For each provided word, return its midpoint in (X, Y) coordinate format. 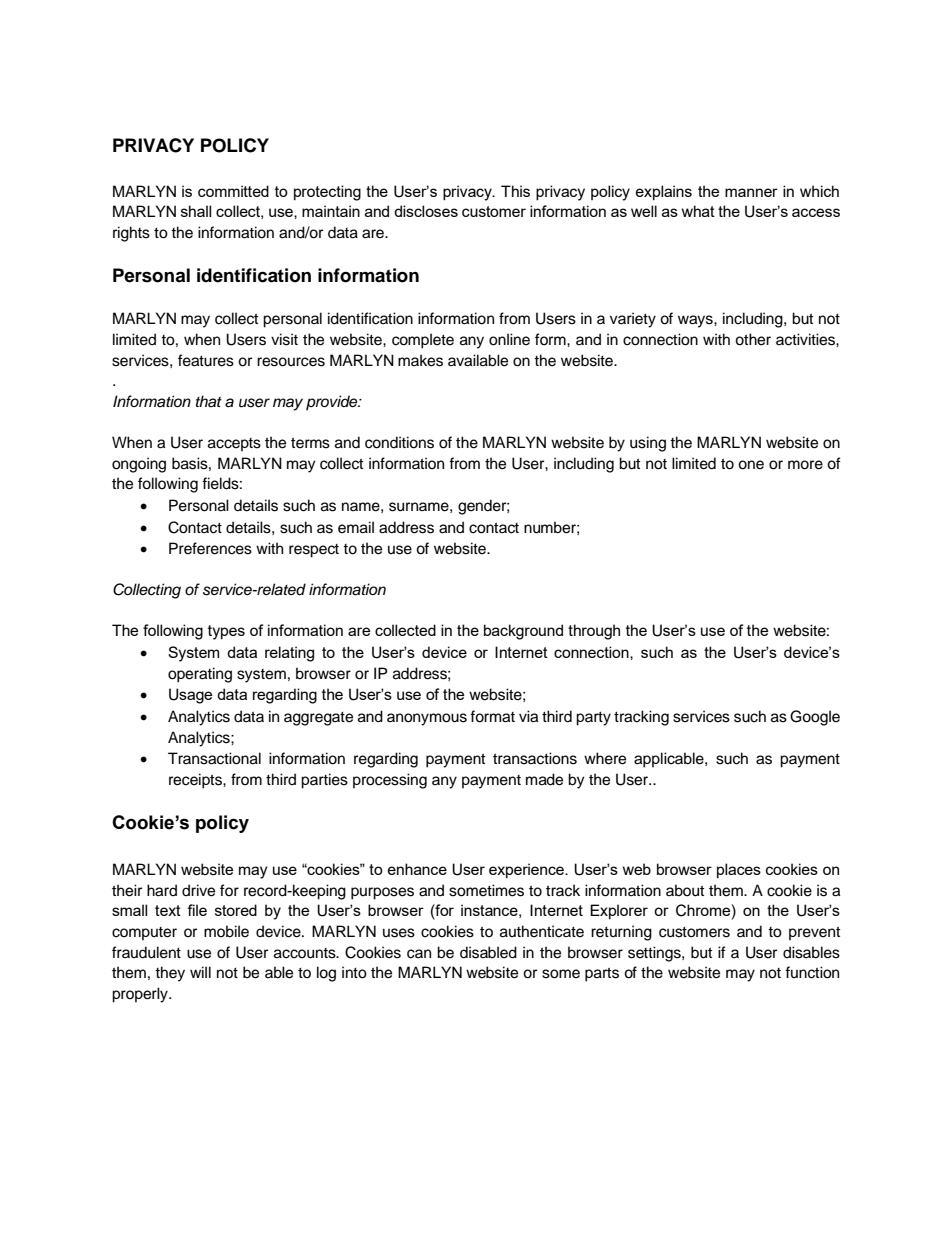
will (200, 972)
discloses (426, 211)
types (226, 632)
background (523, 632)
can (419, 954)
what (698, 211)
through (594, 632)
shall (196, 211)
